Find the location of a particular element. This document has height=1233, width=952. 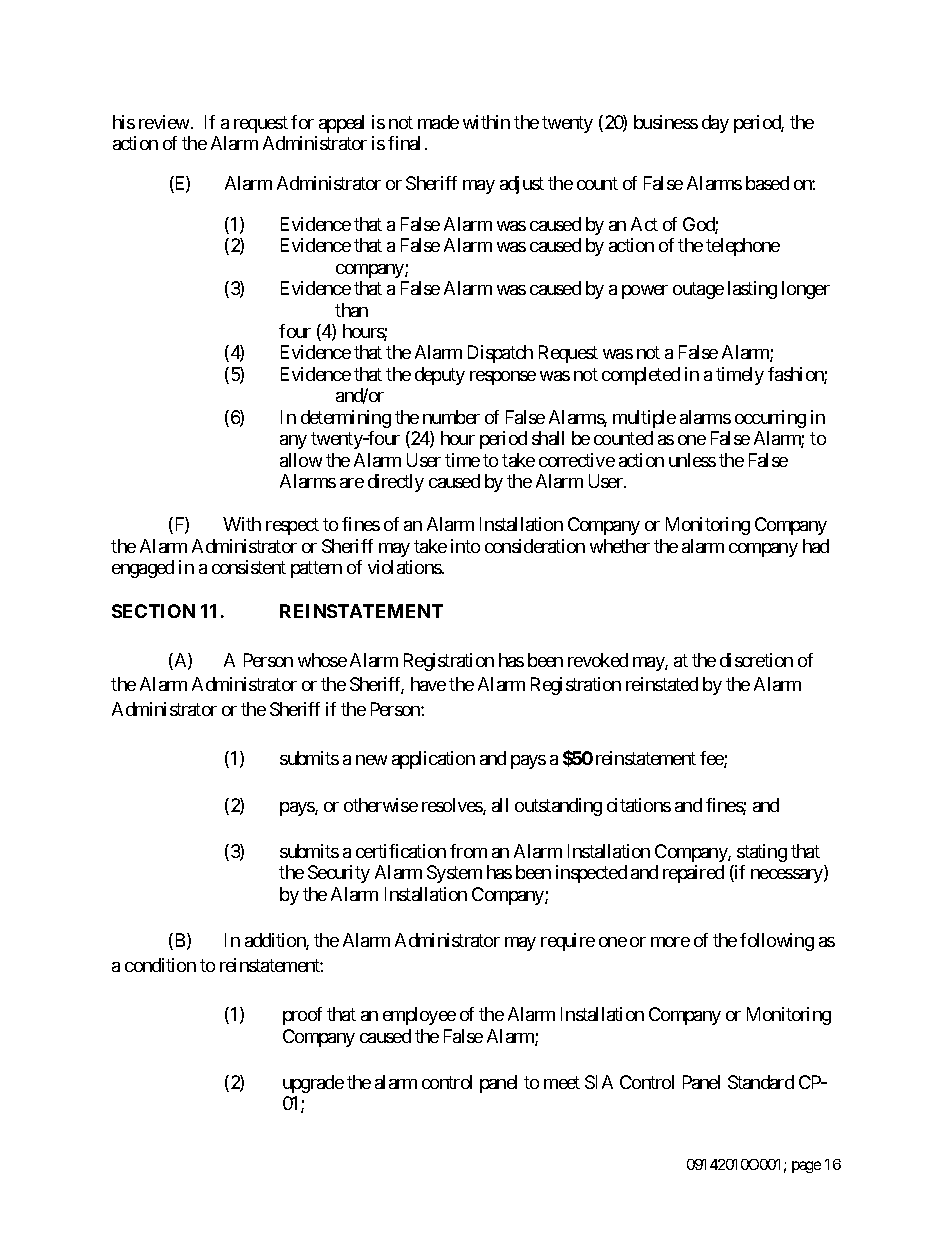

proof is located at coordinates (302, 1016).
